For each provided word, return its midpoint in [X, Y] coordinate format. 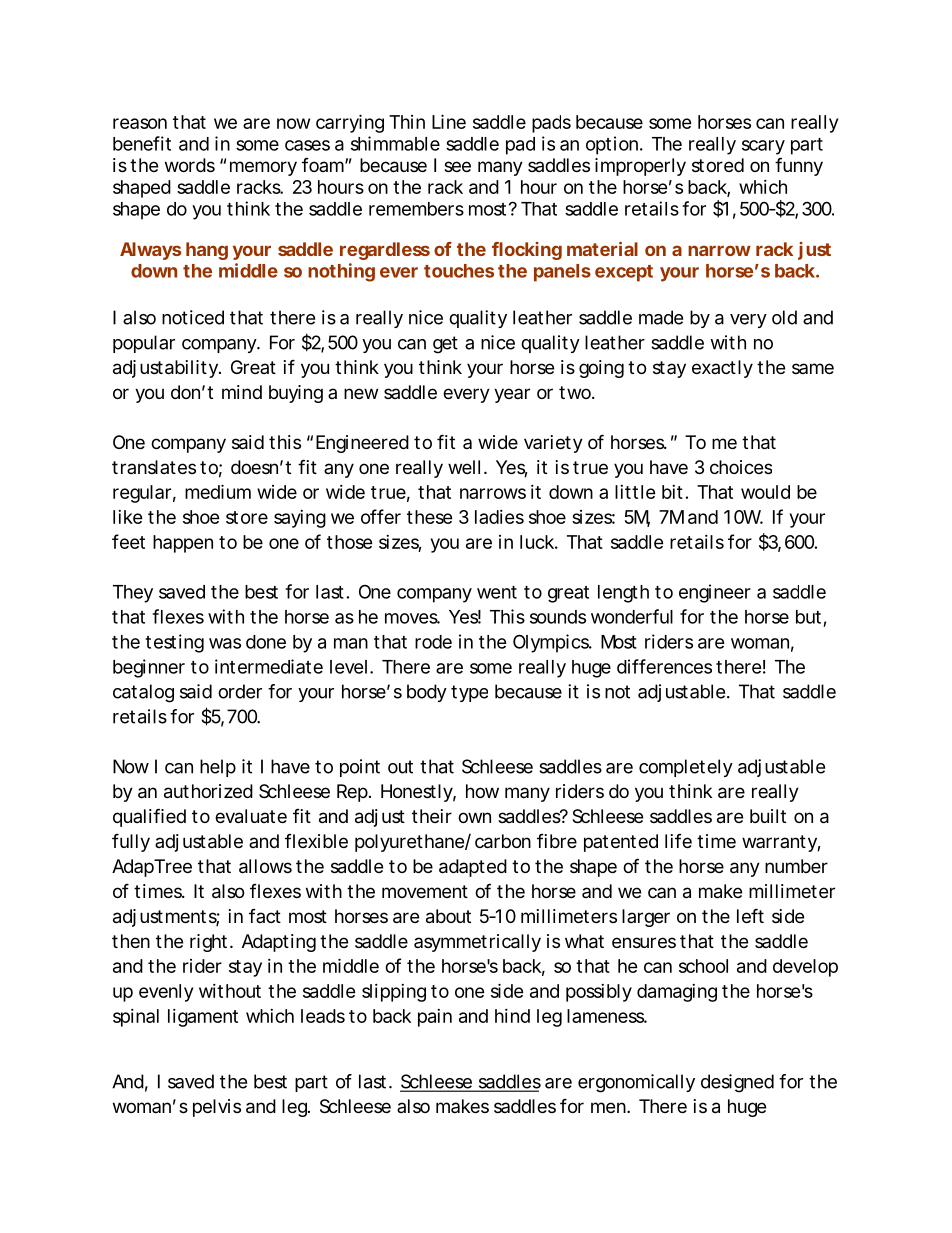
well [464, 467]
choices [741, 467]
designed [737, 1083]
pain [435, 1018]
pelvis [217, 1108]
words [190, 165]
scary [763, 147]
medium [218, 491]
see [457, 166]
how [482, 791]
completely [686, 768]
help [218, 768]
